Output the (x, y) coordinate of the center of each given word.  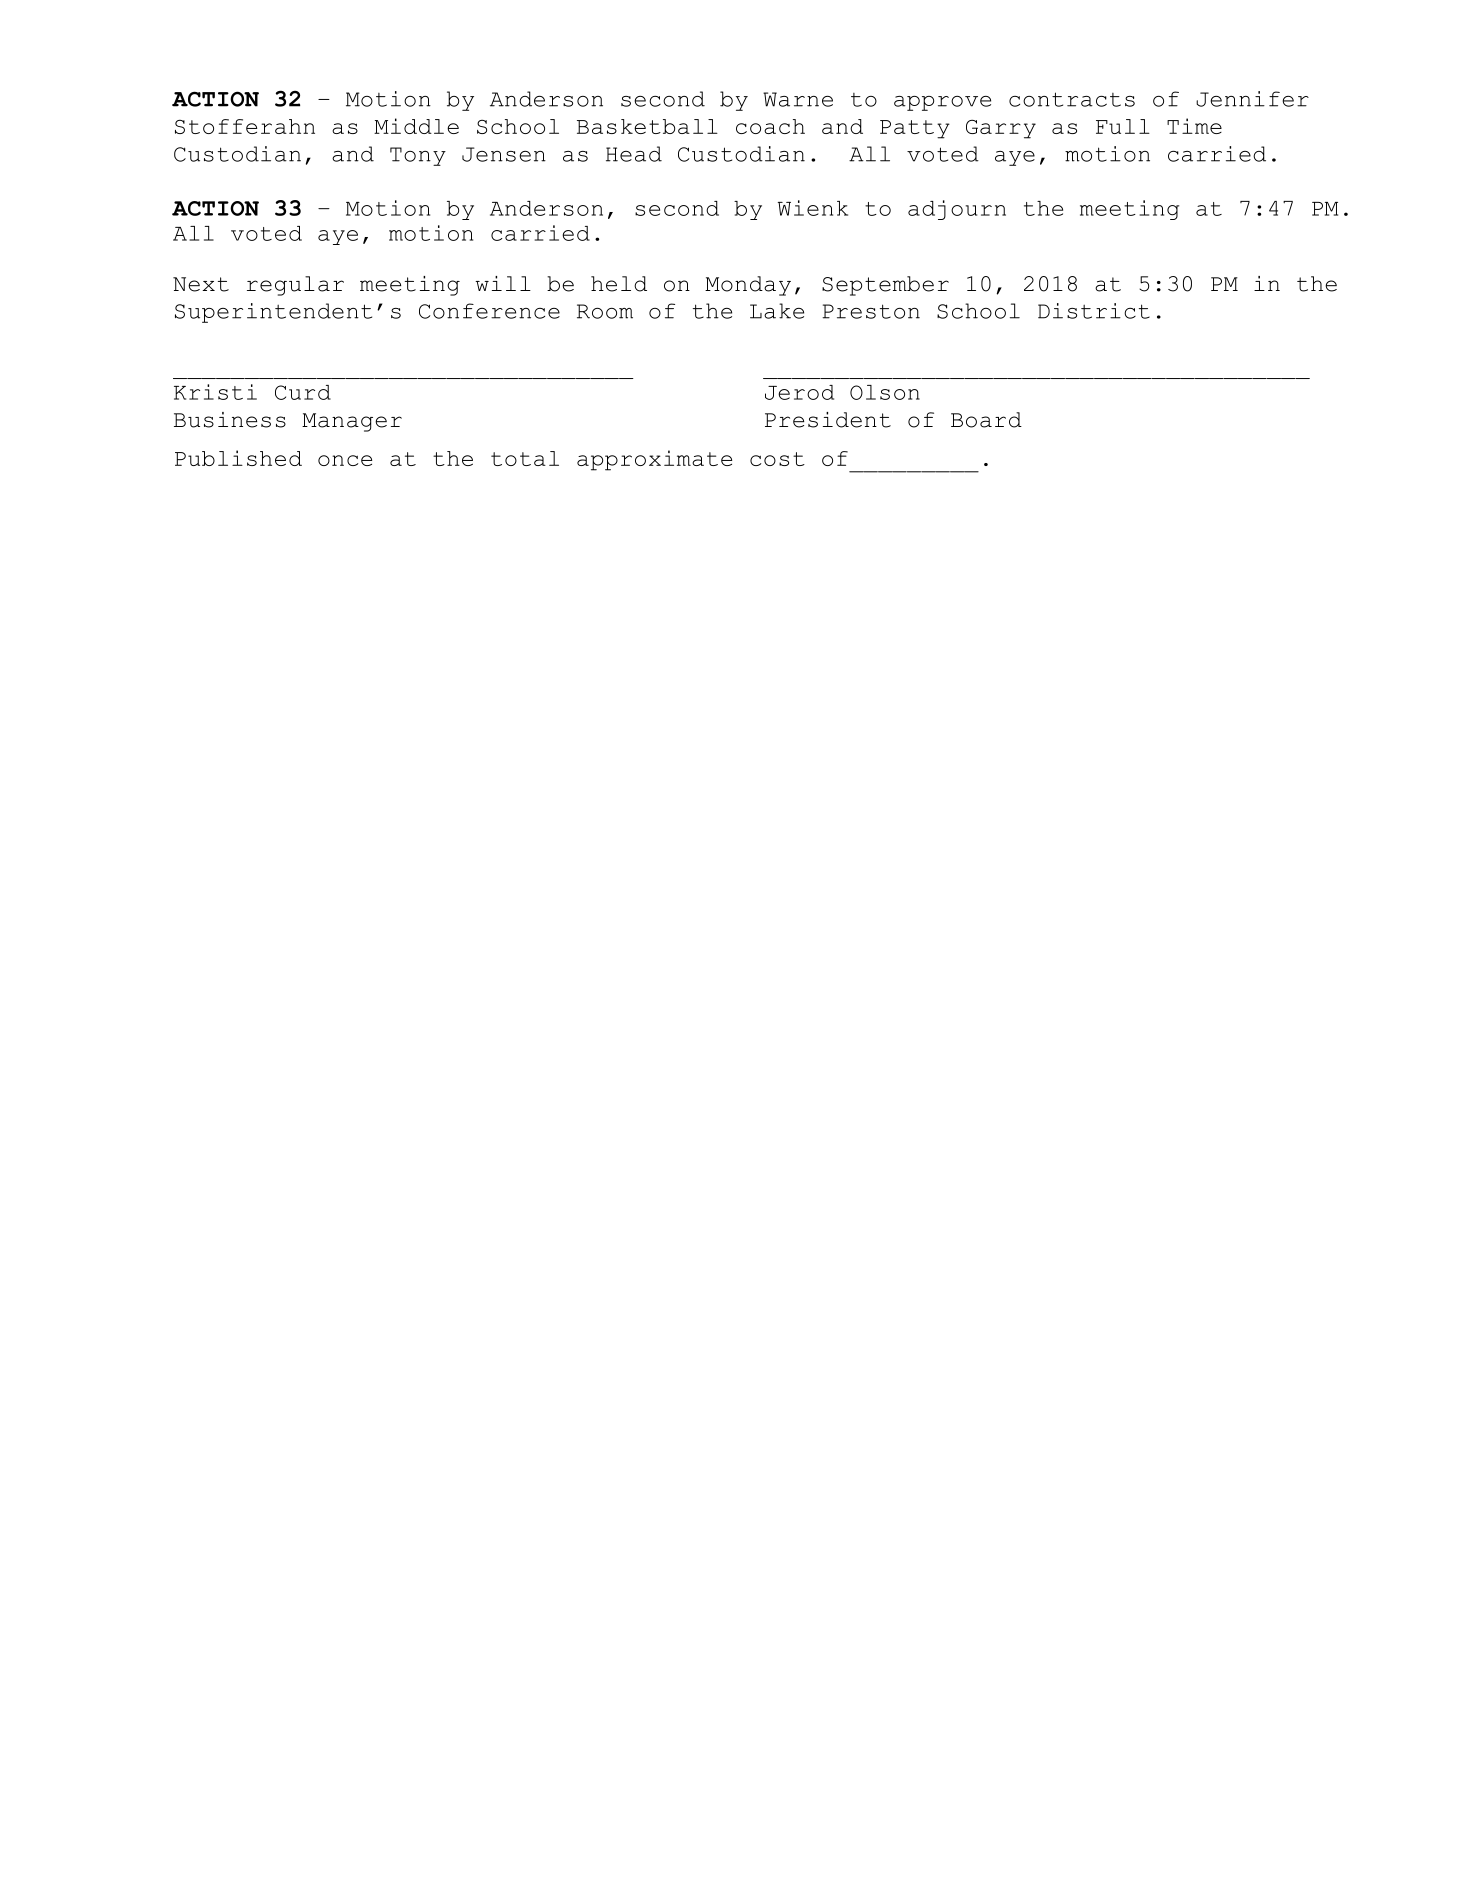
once (345, 460)
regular (295, 286)
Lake (777, 311)
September (885, 286)
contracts (1072, 99)
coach (770, 126)
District (1094, 311)
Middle (416, 126)
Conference (489, 311)
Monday (748, 286)
